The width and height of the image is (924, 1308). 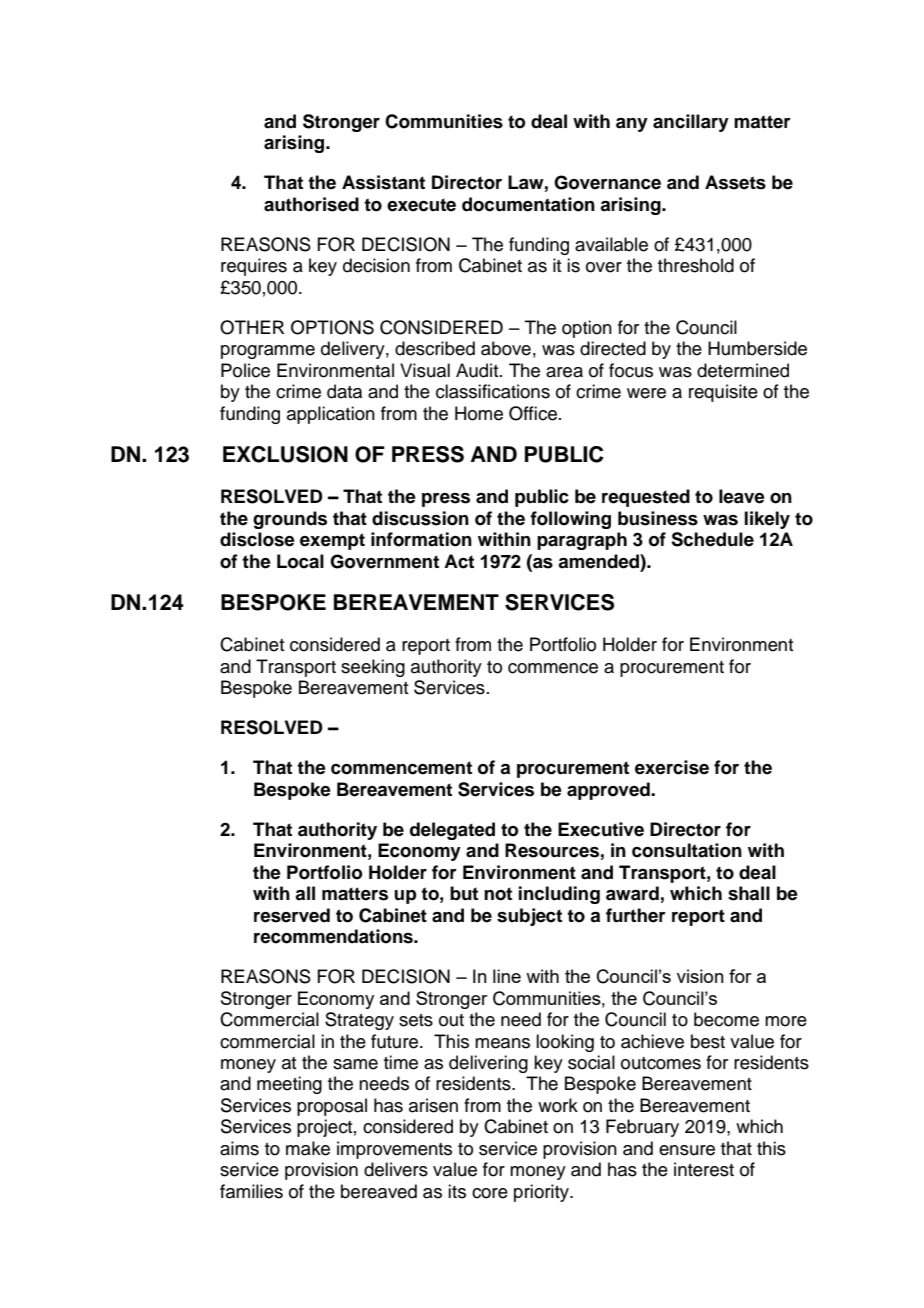 I want to click on documentation, so click(x=528, y=204).
